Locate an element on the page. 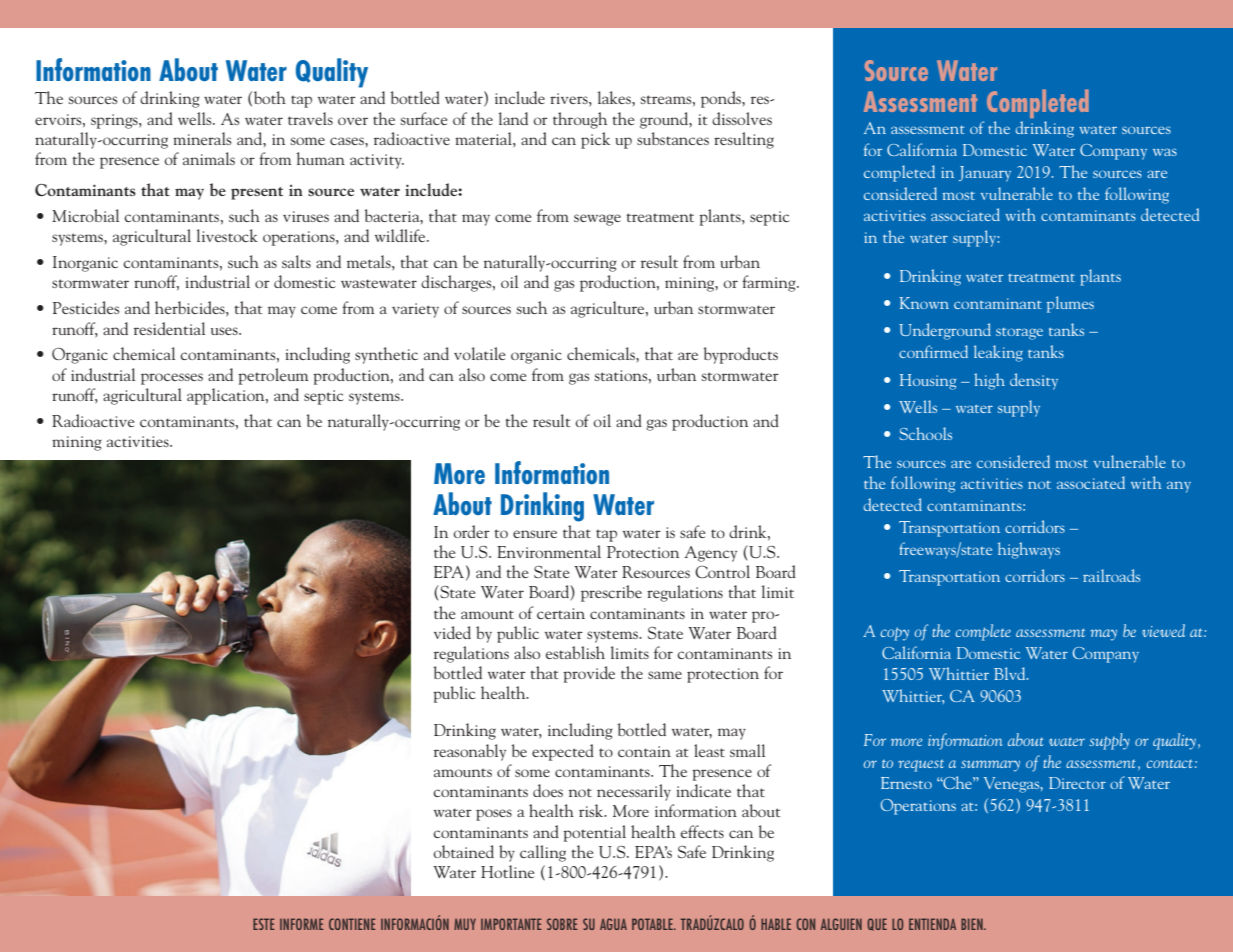  BIEN is located at coordinates (973, 924).
